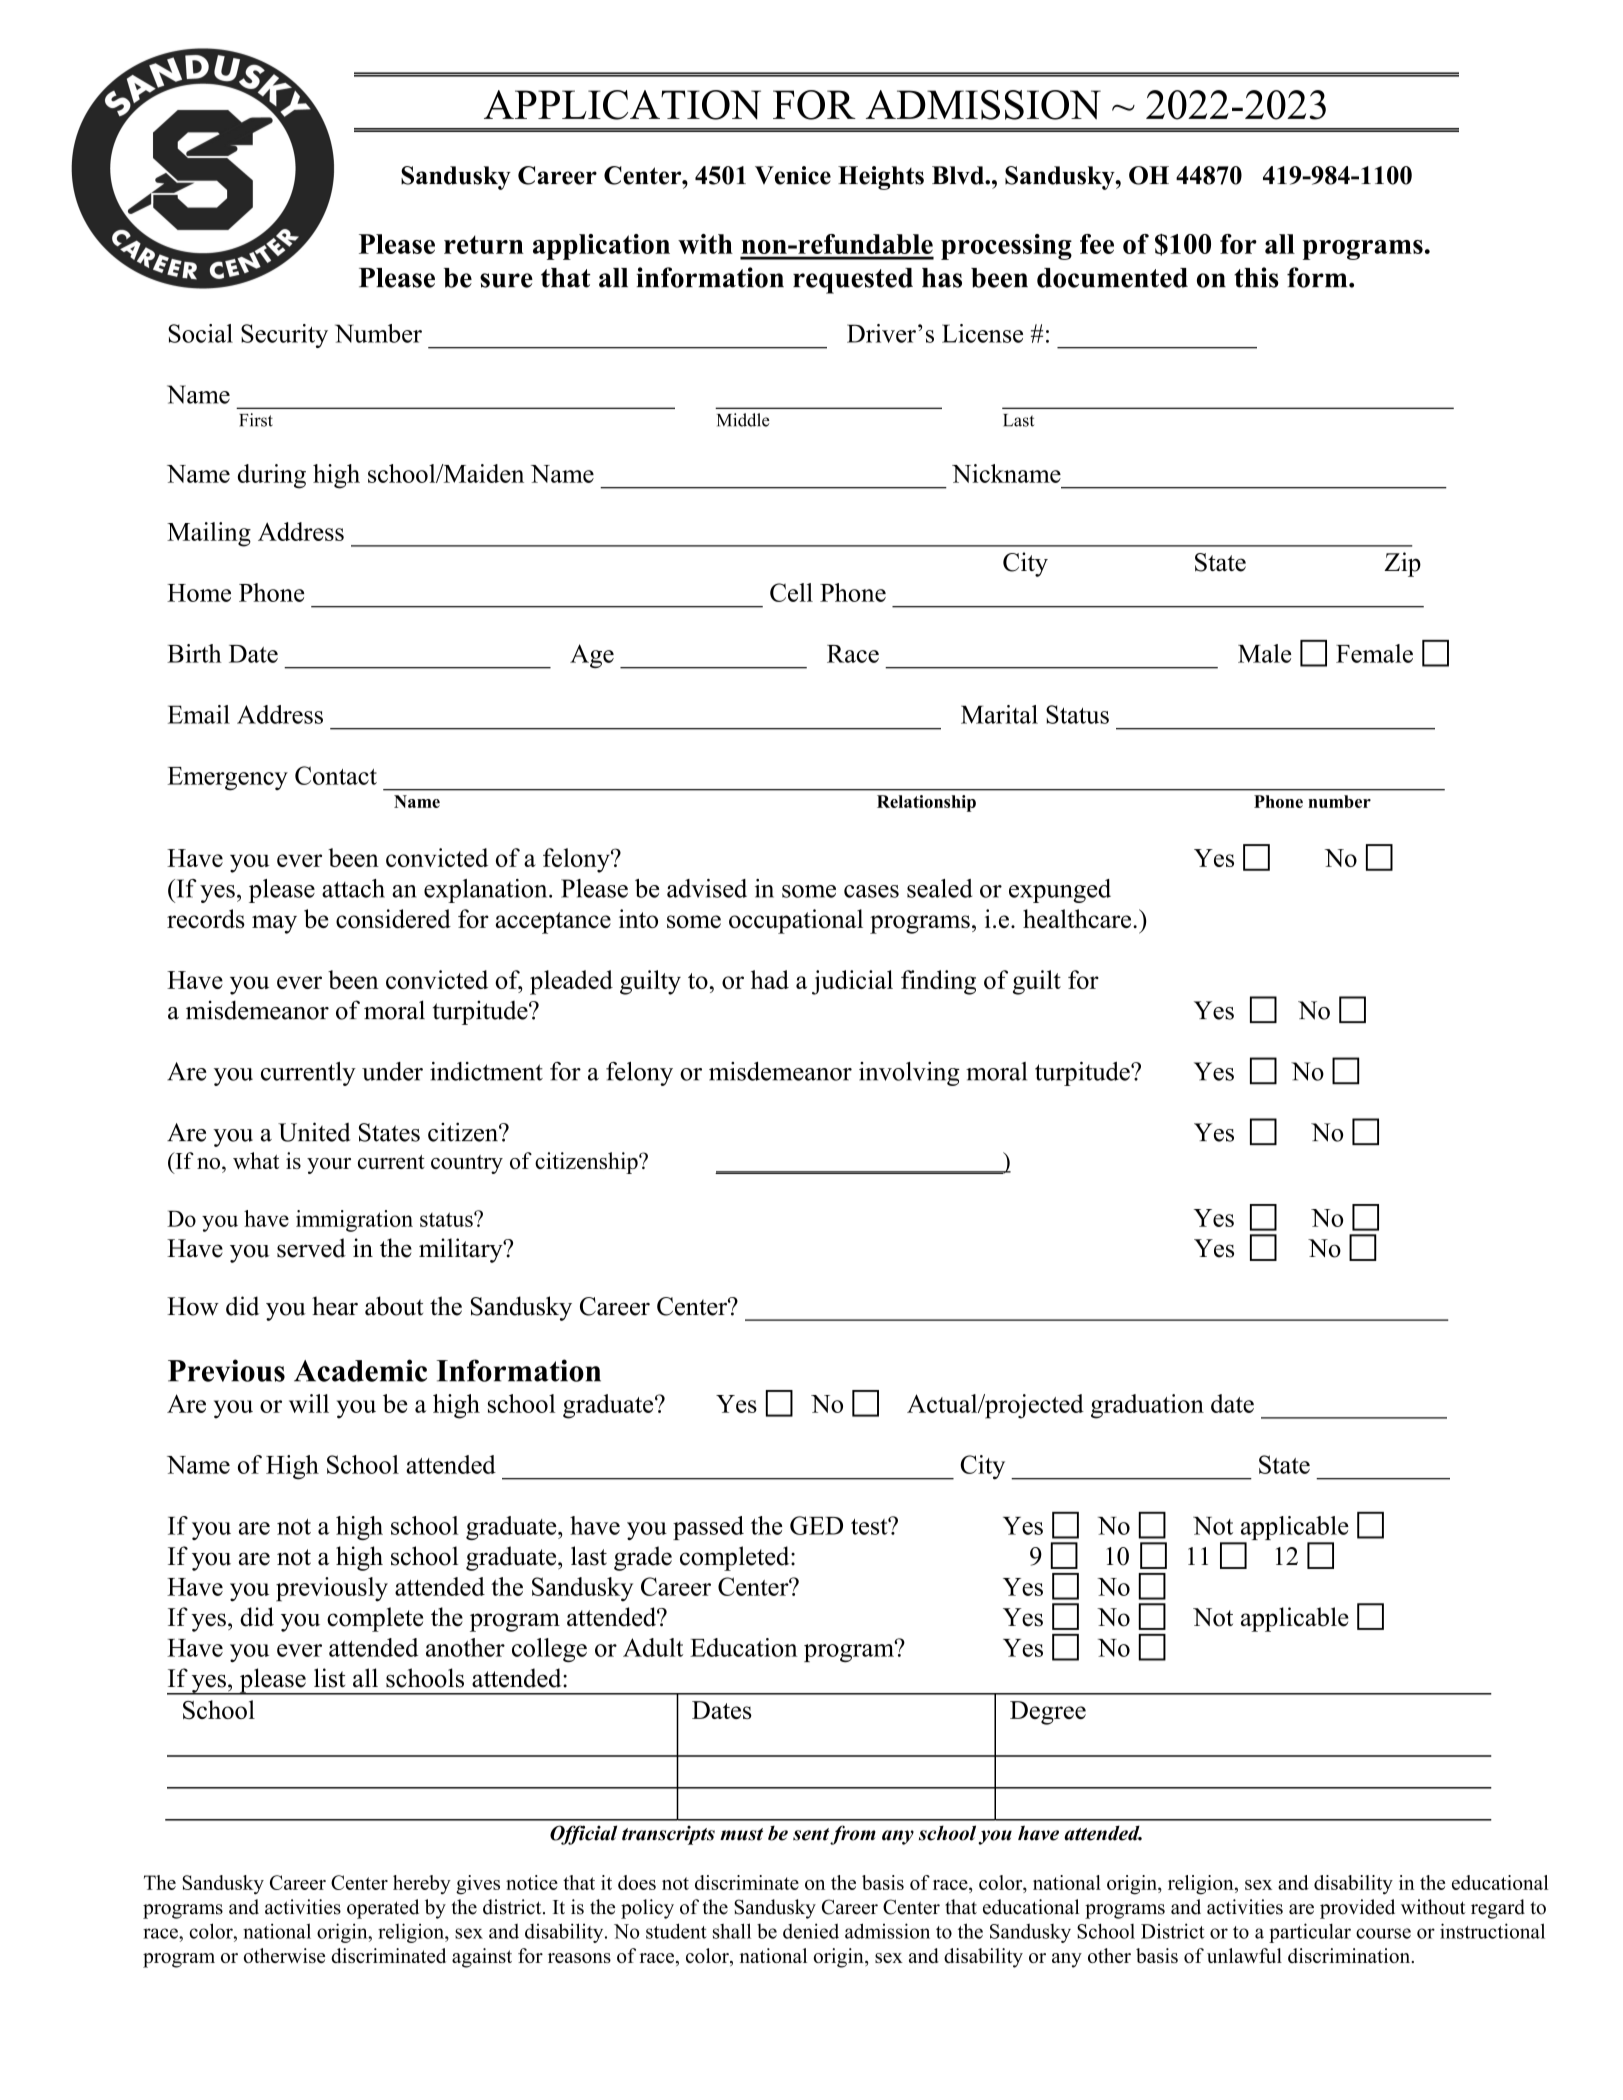  What do you see at coordinates (392, 1071) in the screenshot?
I see `under` at bounding box center [392, 1071].
